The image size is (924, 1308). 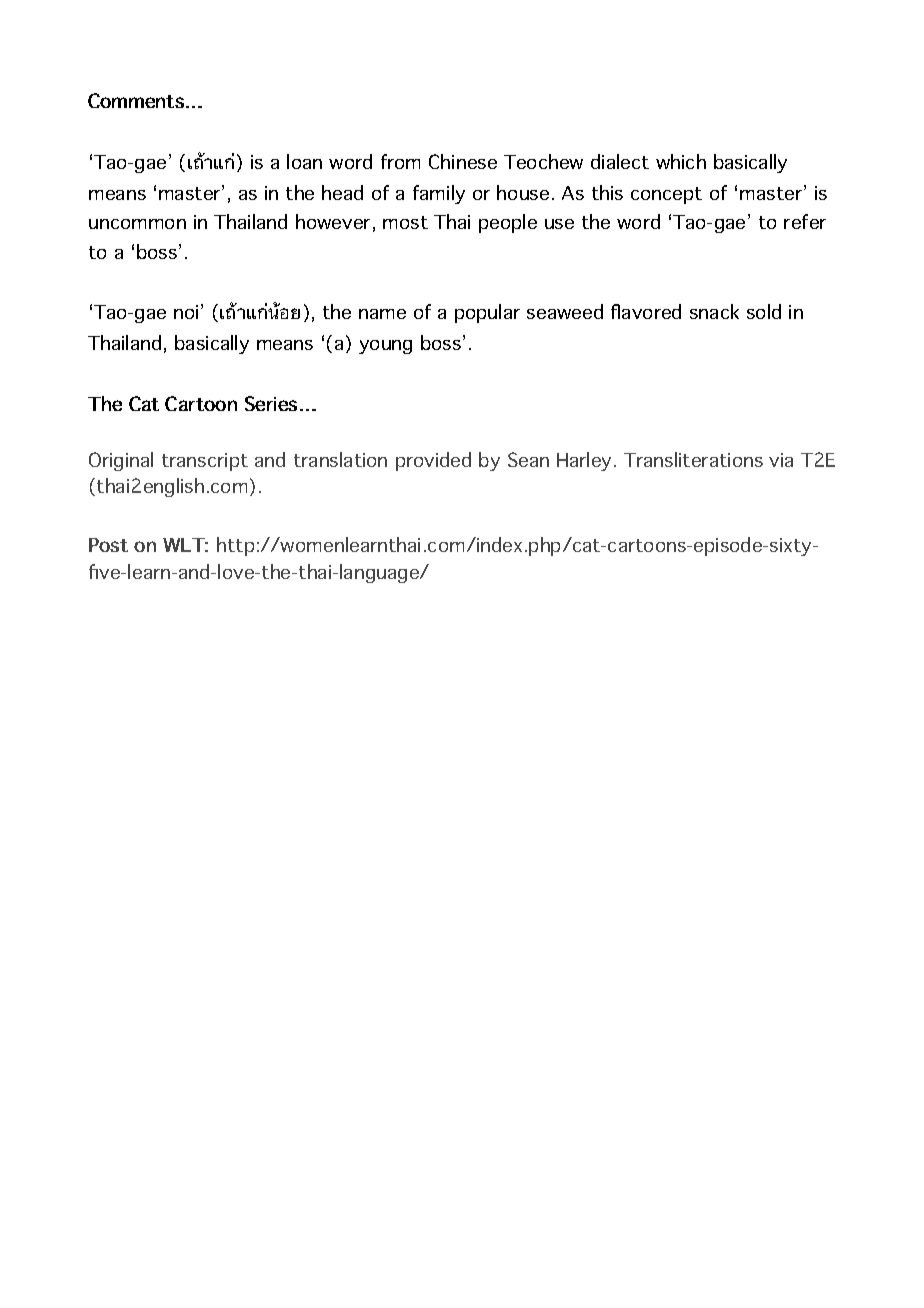 What do you see at coordinates (781, 460) in the document?
I see `via` at bounding box center [781, 460].
